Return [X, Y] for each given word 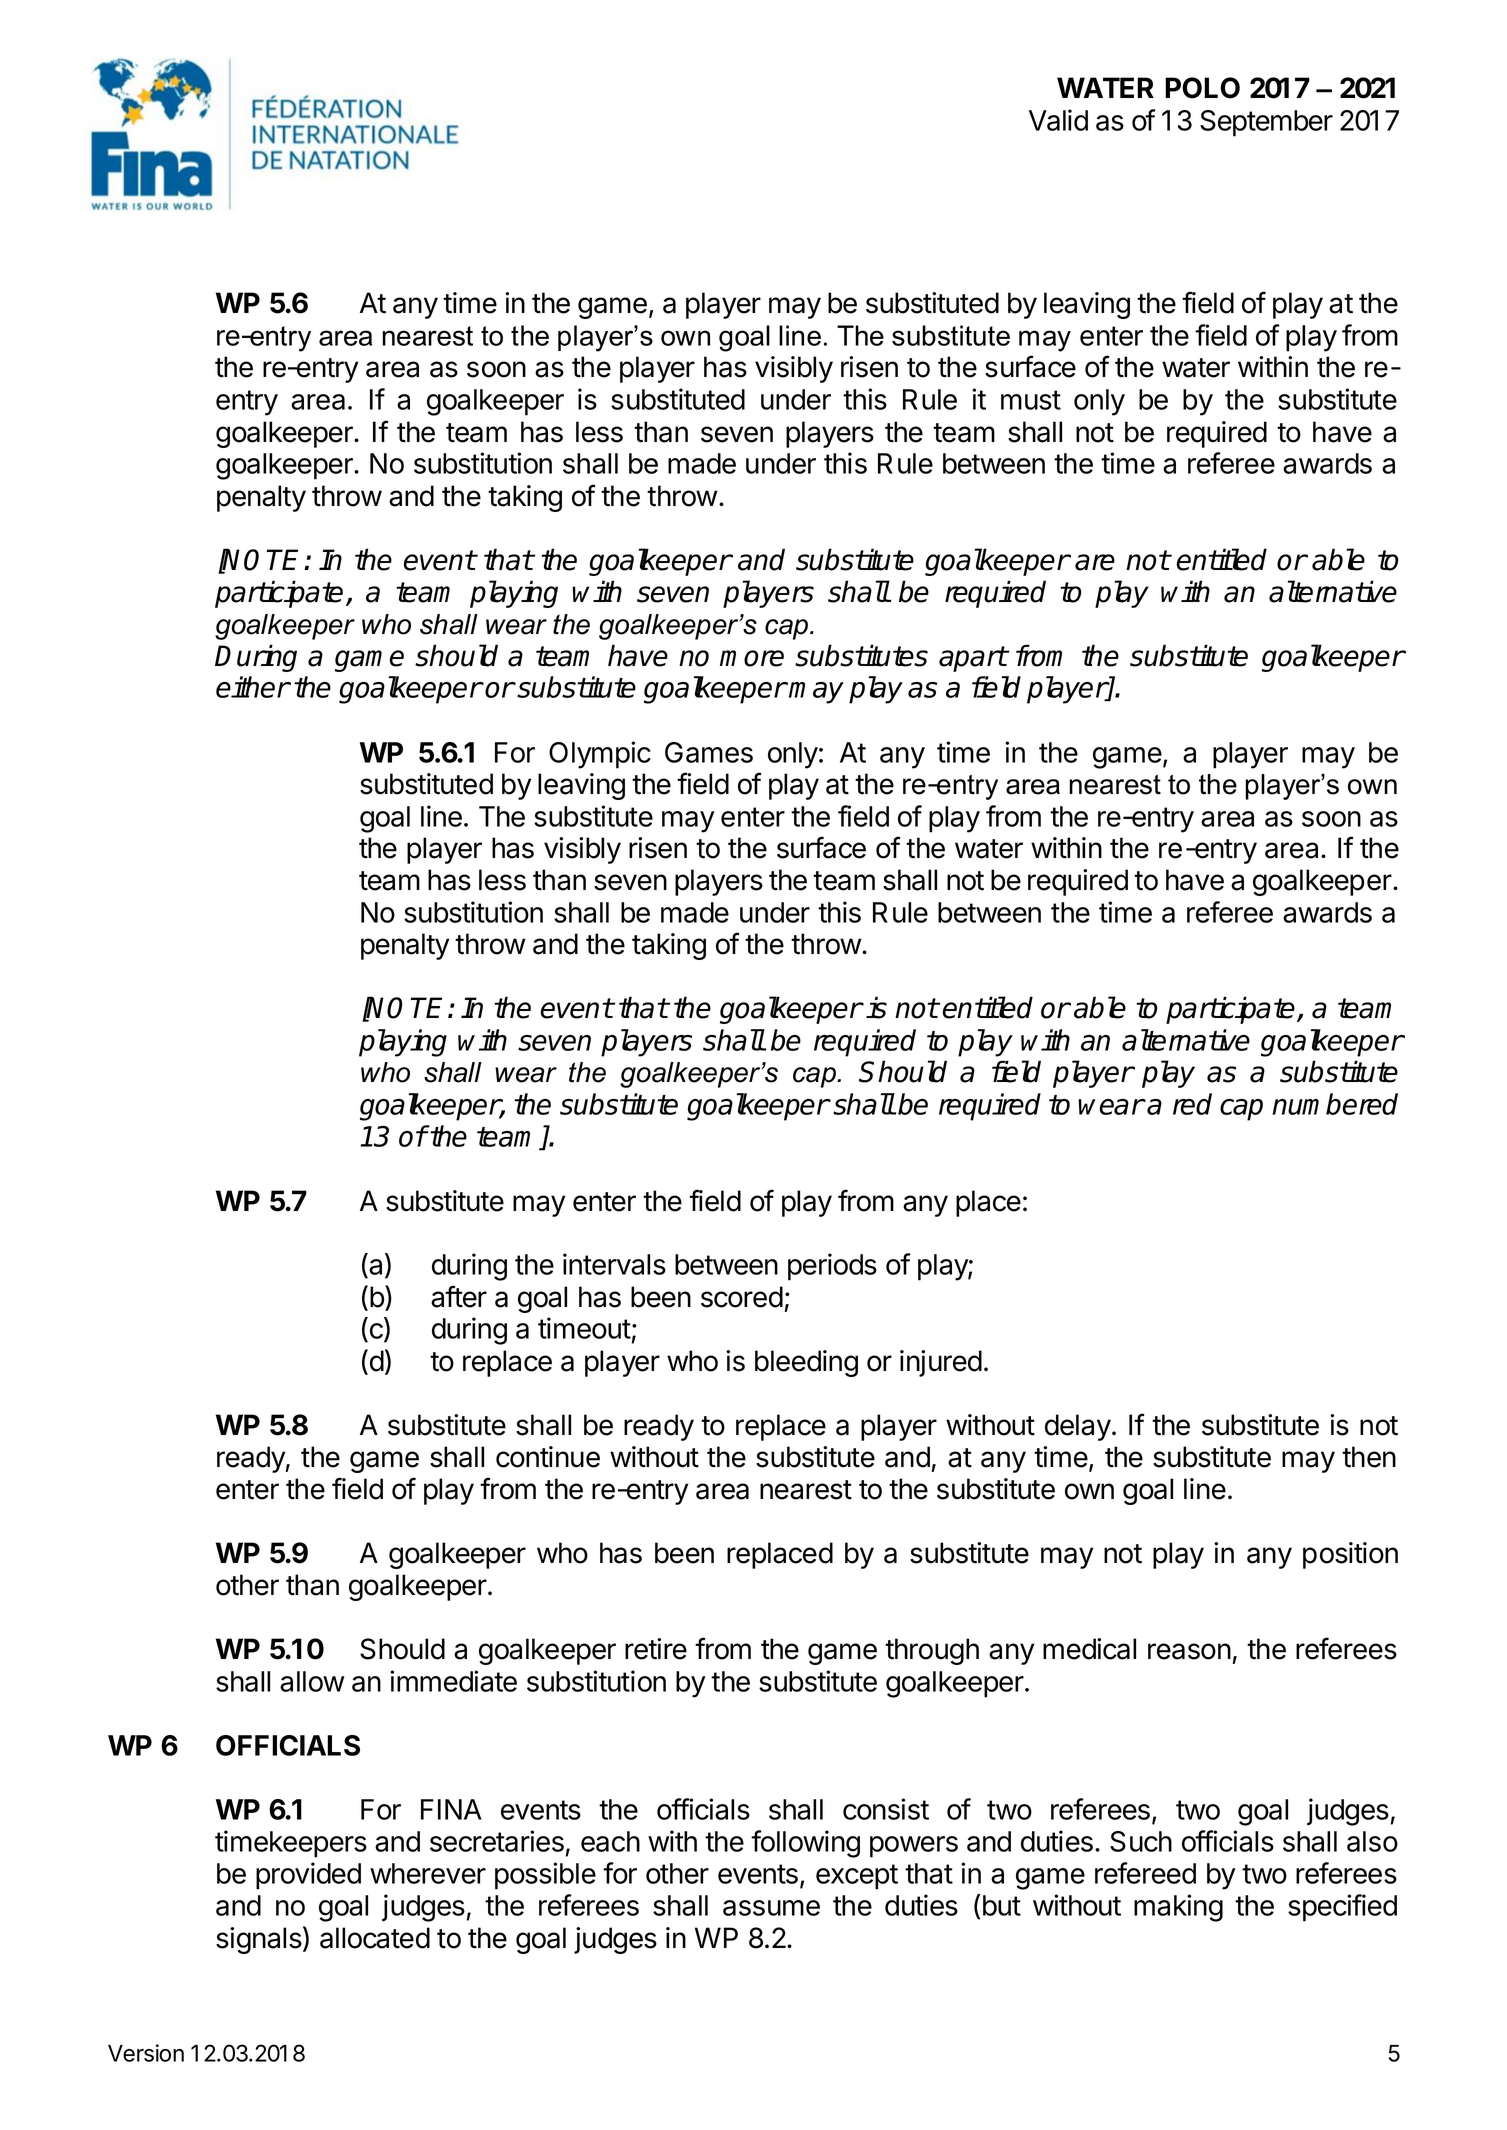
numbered [1335, 1104]
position [1350, 1555]
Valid [1058, 120]
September [1266, 123]
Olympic [600, 755]
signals [259, 1940]
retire [656, 1649]
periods [832, 1267]
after [459, 1296]
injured [941, 1363]
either [253, 687]
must [1031, 400]
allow [312, 1681]
